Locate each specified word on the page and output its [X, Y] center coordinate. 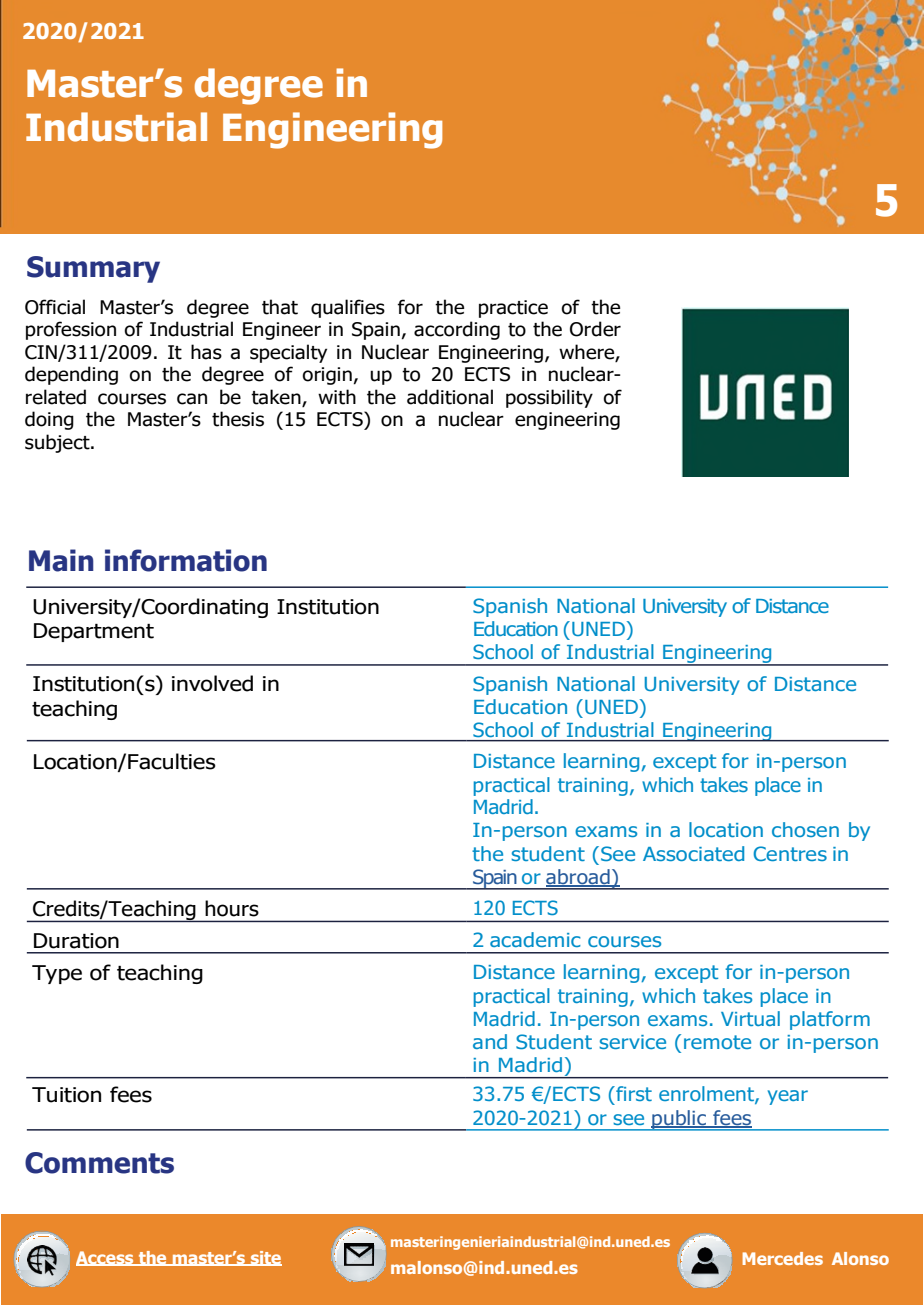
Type [57, 974]
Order [595, 329]
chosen [805, 829]
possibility [549, 398]
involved [212, 683]
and [490, 1041]
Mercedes [782, 1258]
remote [717, 1042]
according [457, 330]
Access [106, 1258]
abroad [579, 878]
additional [450, 397]
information [186, 560]
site [265, 1258]
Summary [93, 269]
